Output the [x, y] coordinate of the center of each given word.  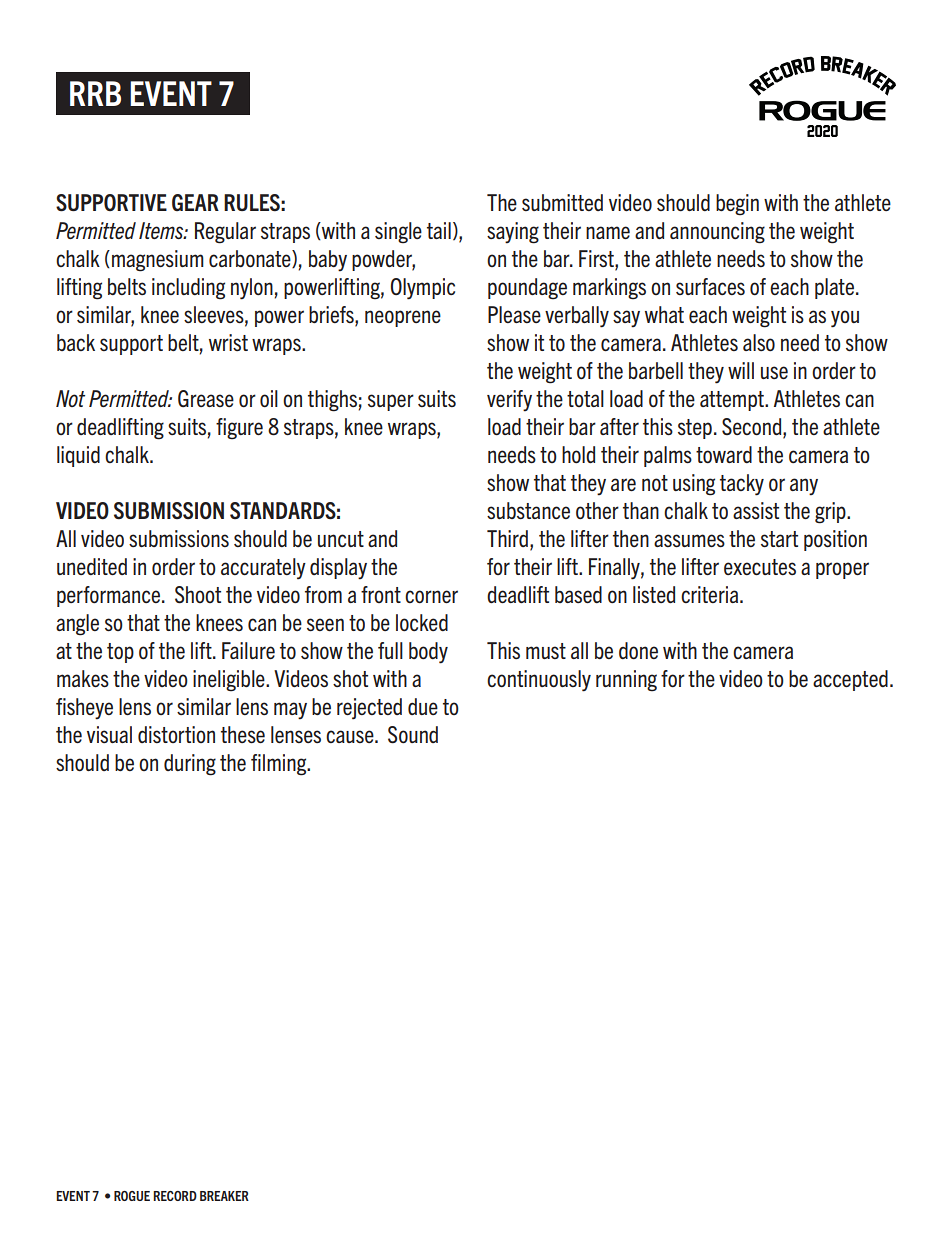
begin [737, 205]
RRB [95, 93]
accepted [850, 680]
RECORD [175, 1196]
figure [239, 429]
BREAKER [224, 1196]
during [190, 765]
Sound [413, 735]
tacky [742, 485]
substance [528, 510]
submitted [562, 202]
